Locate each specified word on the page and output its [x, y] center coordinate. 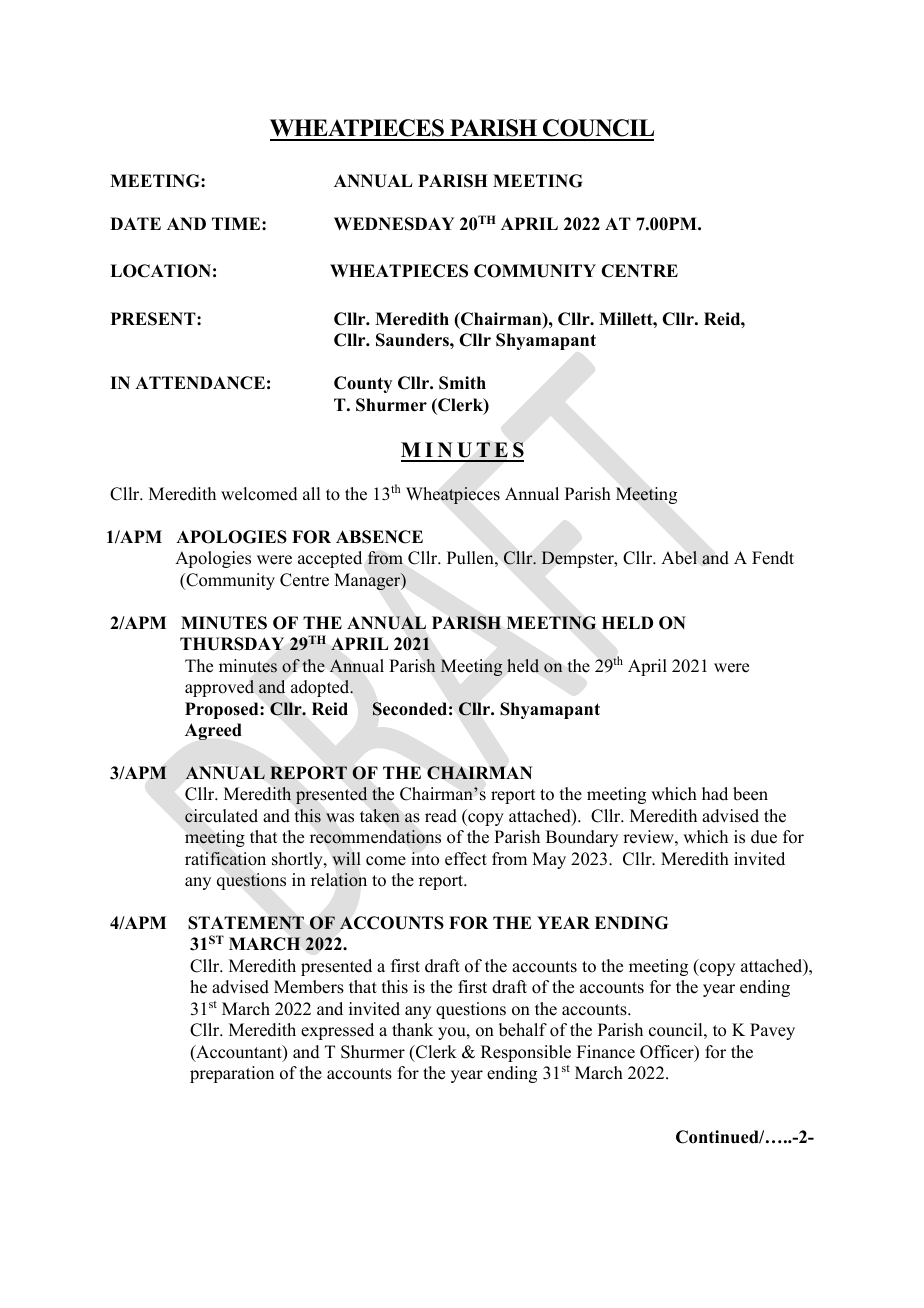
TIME [237, 223]
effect [466, 859]
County [363, 384]
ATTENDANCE [200, 383]
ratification [225, 859]
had [715, 794]
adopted [321, 688]
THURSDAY [232, 644]
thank [412, 1029]
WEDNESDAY [394, 224]
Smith [462, 383]
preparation [232, 1074]
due [764, 837]
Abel [679, 558]
